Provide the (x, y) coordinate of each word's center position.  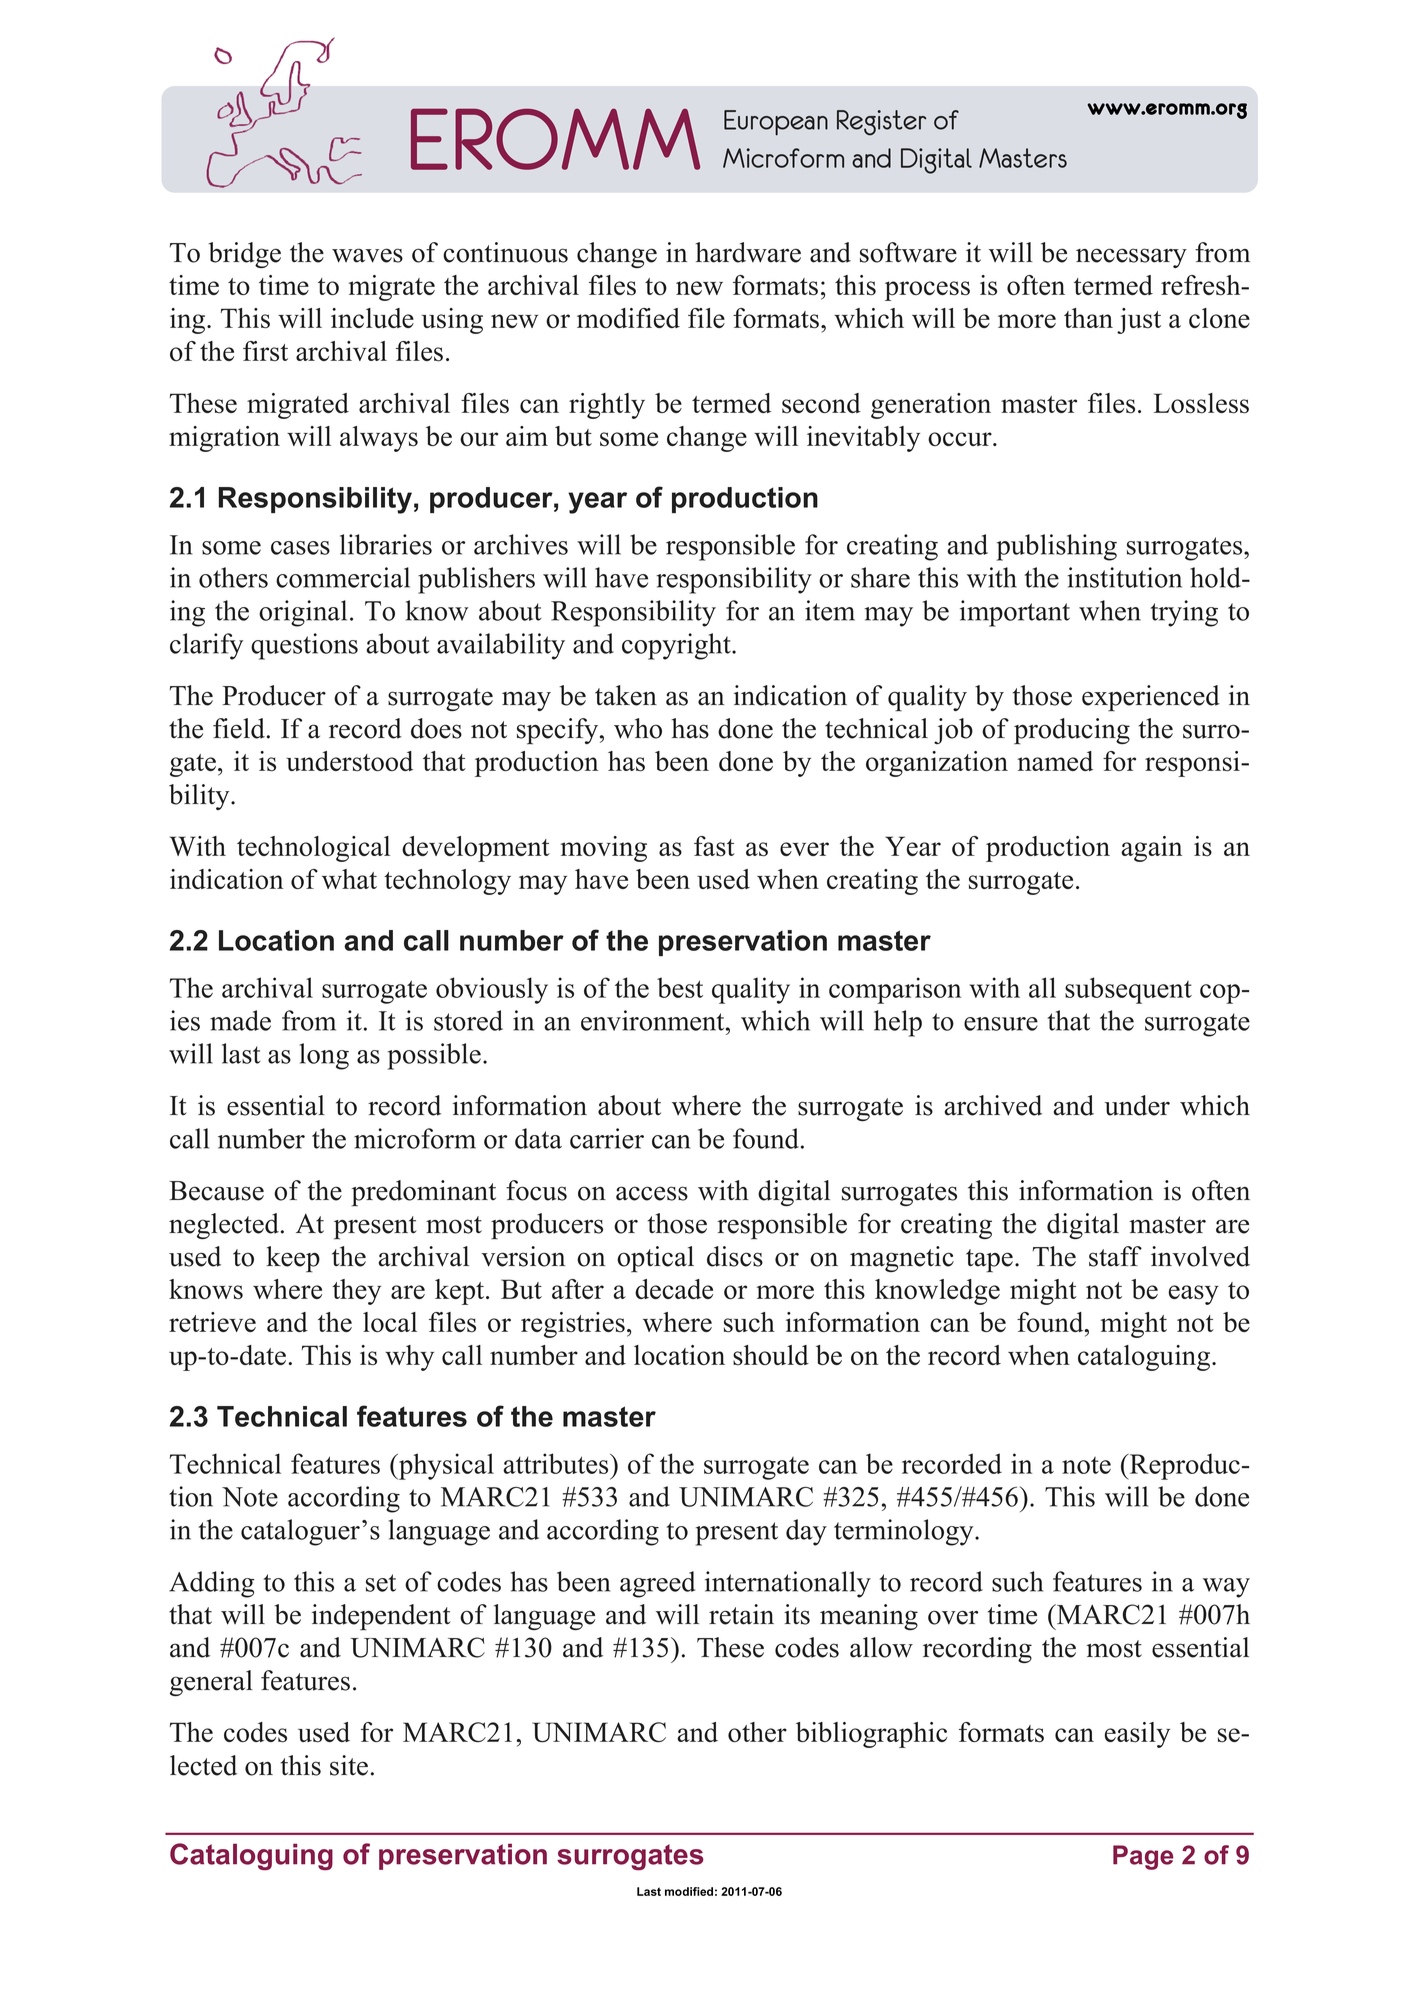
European (776, 123)
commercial (343, 577)
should (771, 1355)
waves (367, 255)
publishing (1057, 547)
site (349, 1765)
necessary (1131, 258)
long (324, 1056)
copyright (677, 646)
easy (1194, 1295)
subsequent (1128, 990)
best (680, 987)
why (409, 1358)
